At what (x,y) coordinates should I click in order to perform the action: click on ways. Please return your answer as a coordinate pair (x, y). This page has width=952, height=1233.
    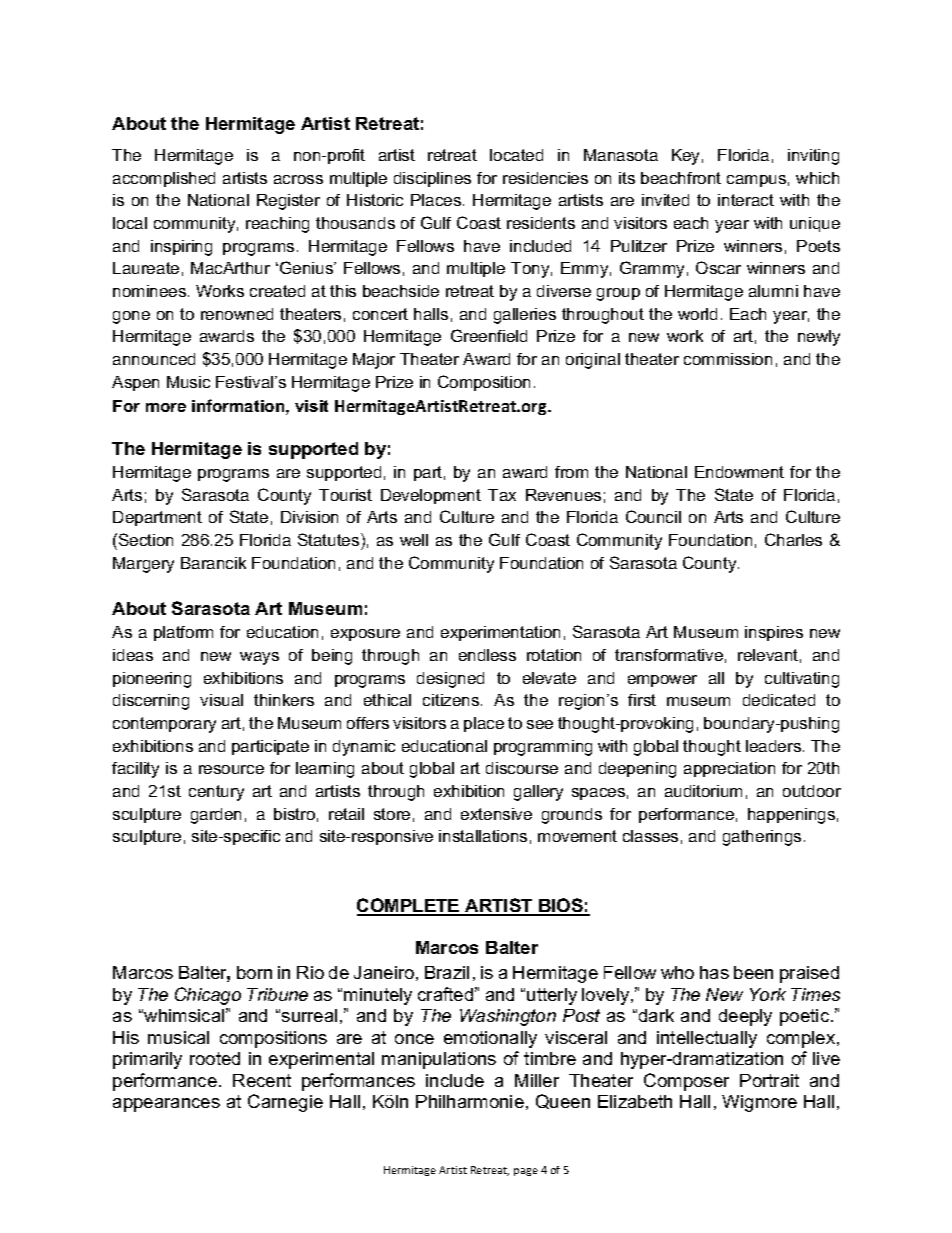
    Looking at the image, I should click on (259, 658).
